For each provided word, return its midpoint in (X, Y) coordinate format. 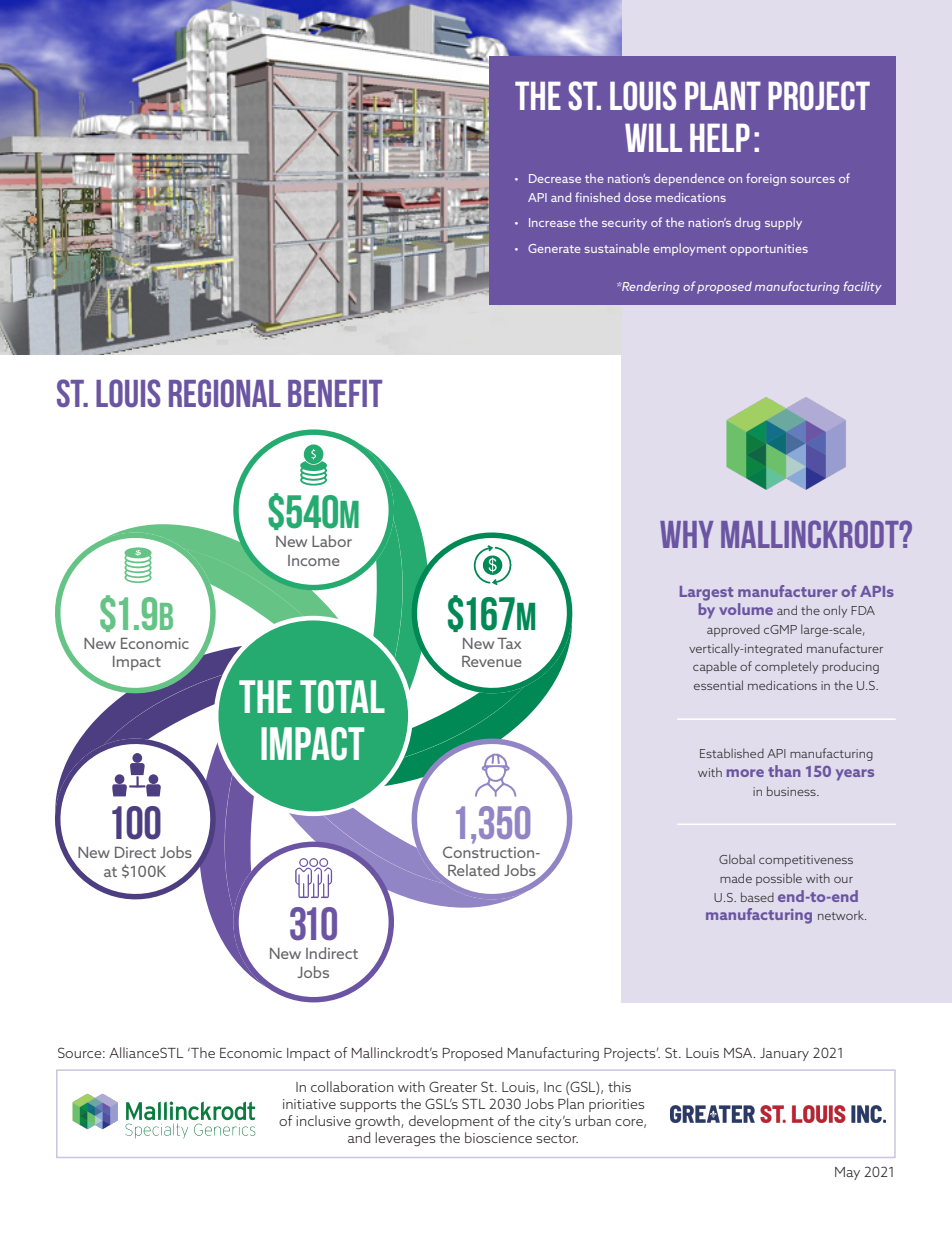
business (792, 791)
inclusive (323, 1120)
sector (557, 1138)
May (847, 1173)
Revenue (492, 661)
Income (314, 560)
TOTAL (342, 697)
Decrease (555, 178)
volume (746, 609)
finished (597, 197)
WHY (686, 534)
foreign (766, 179)
